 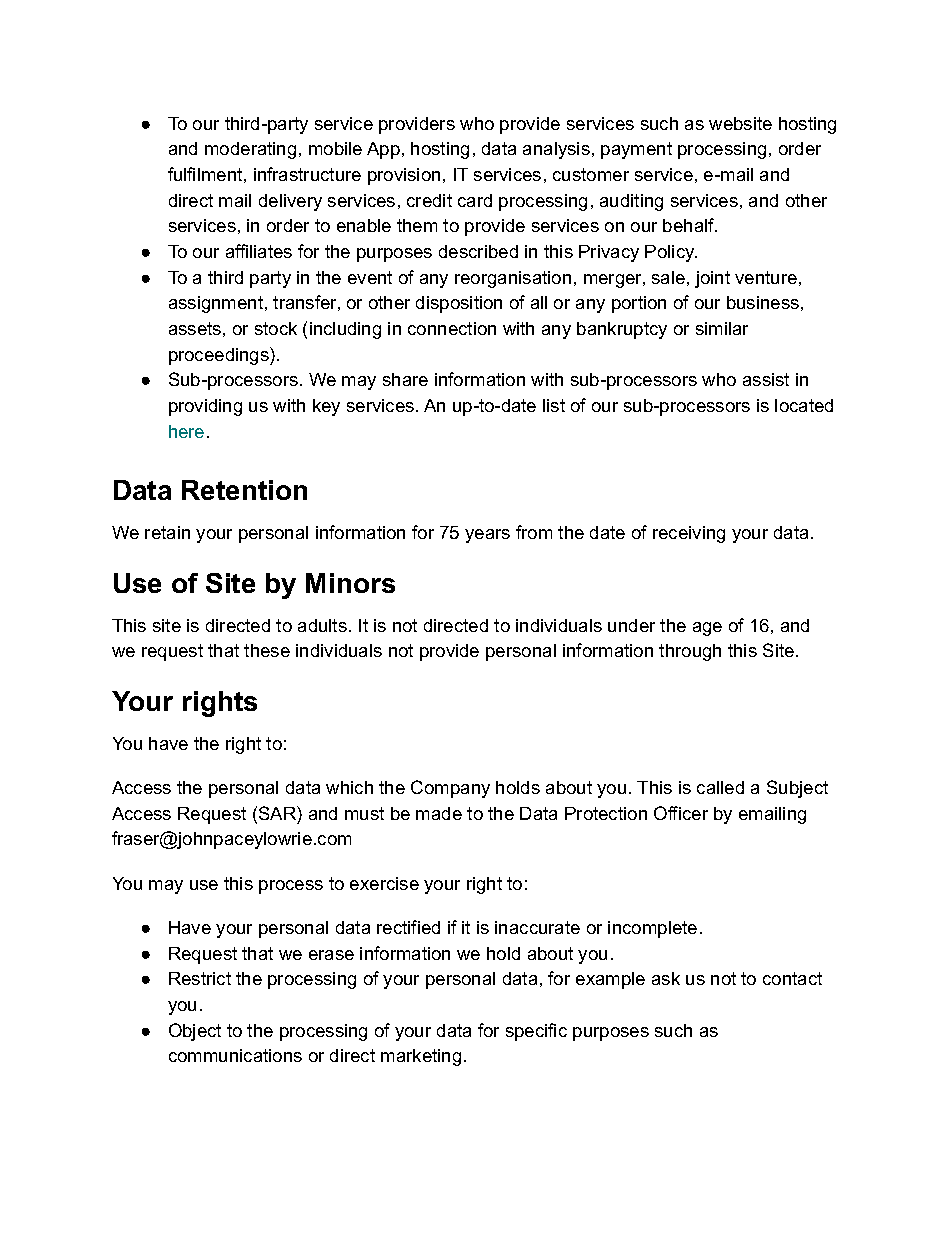 I want to click on moderating, so click(x=250, y=150).
